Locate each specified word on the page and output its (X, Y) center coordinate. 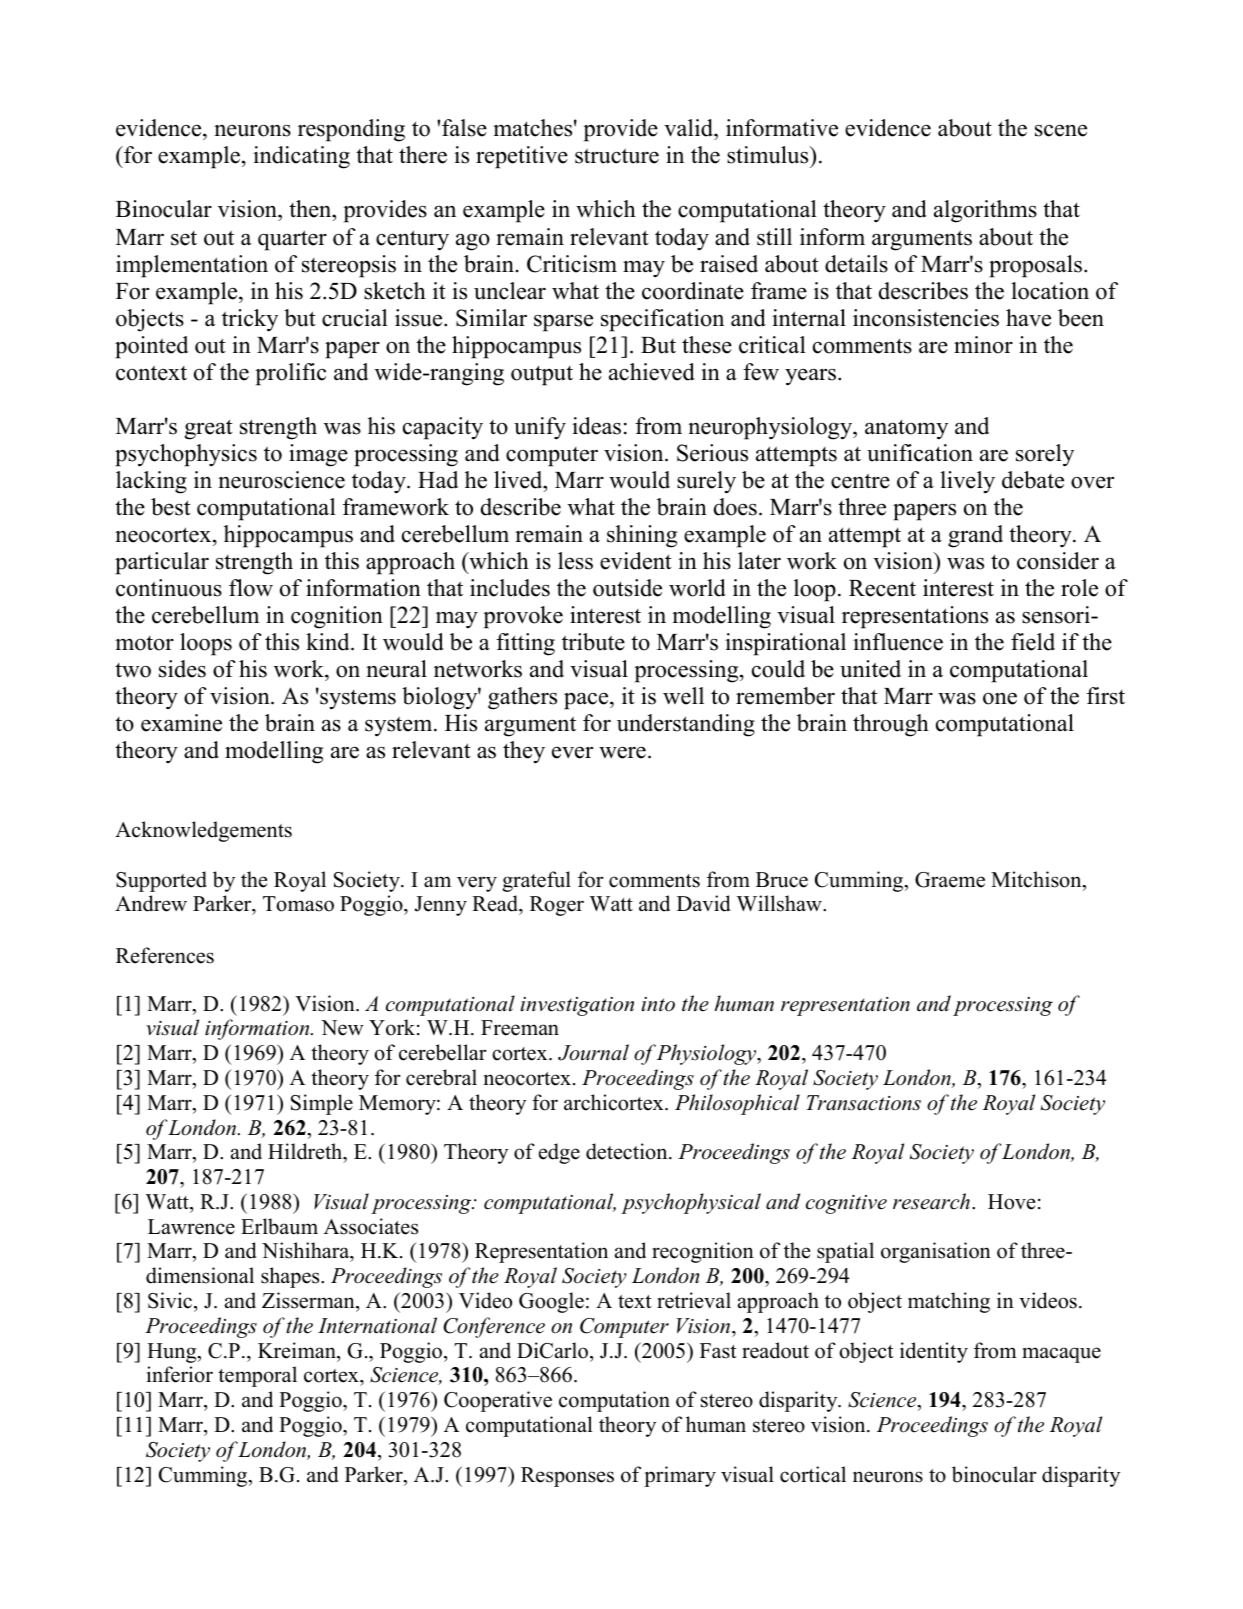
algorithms (985, 211)
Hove (1012, 1202)
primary (680, 1476)
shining (642, 536)
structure (617, 156)
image (318, 455)
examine (181, 723)
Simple (322, 1104)
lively (967, 482)
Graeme (950, 880)
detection (628, 1151)
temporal (257, 1376)
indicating (301, 157)
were (622, 752)
